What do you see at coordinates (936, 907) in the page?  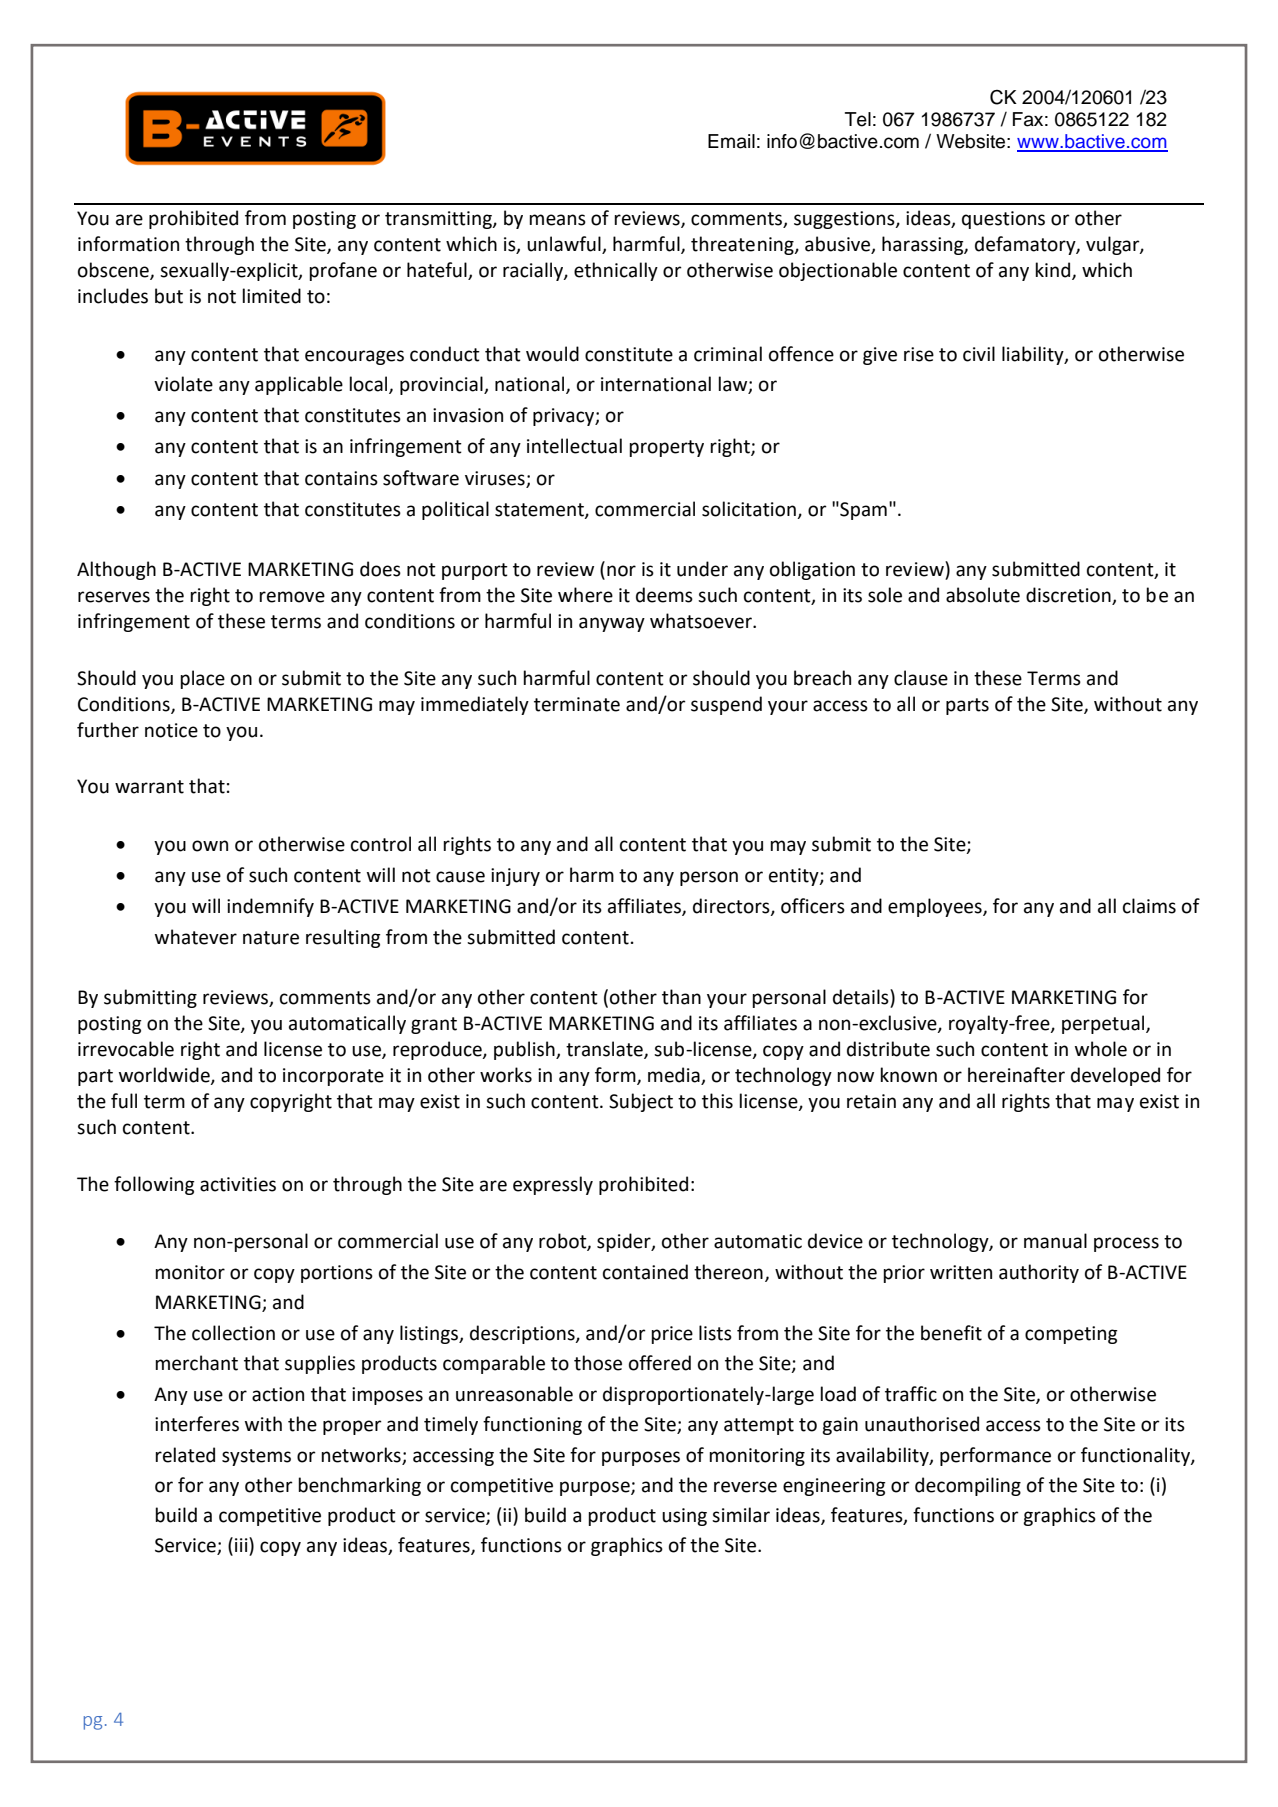 I see `employees` at bounding box center [936, 907].
